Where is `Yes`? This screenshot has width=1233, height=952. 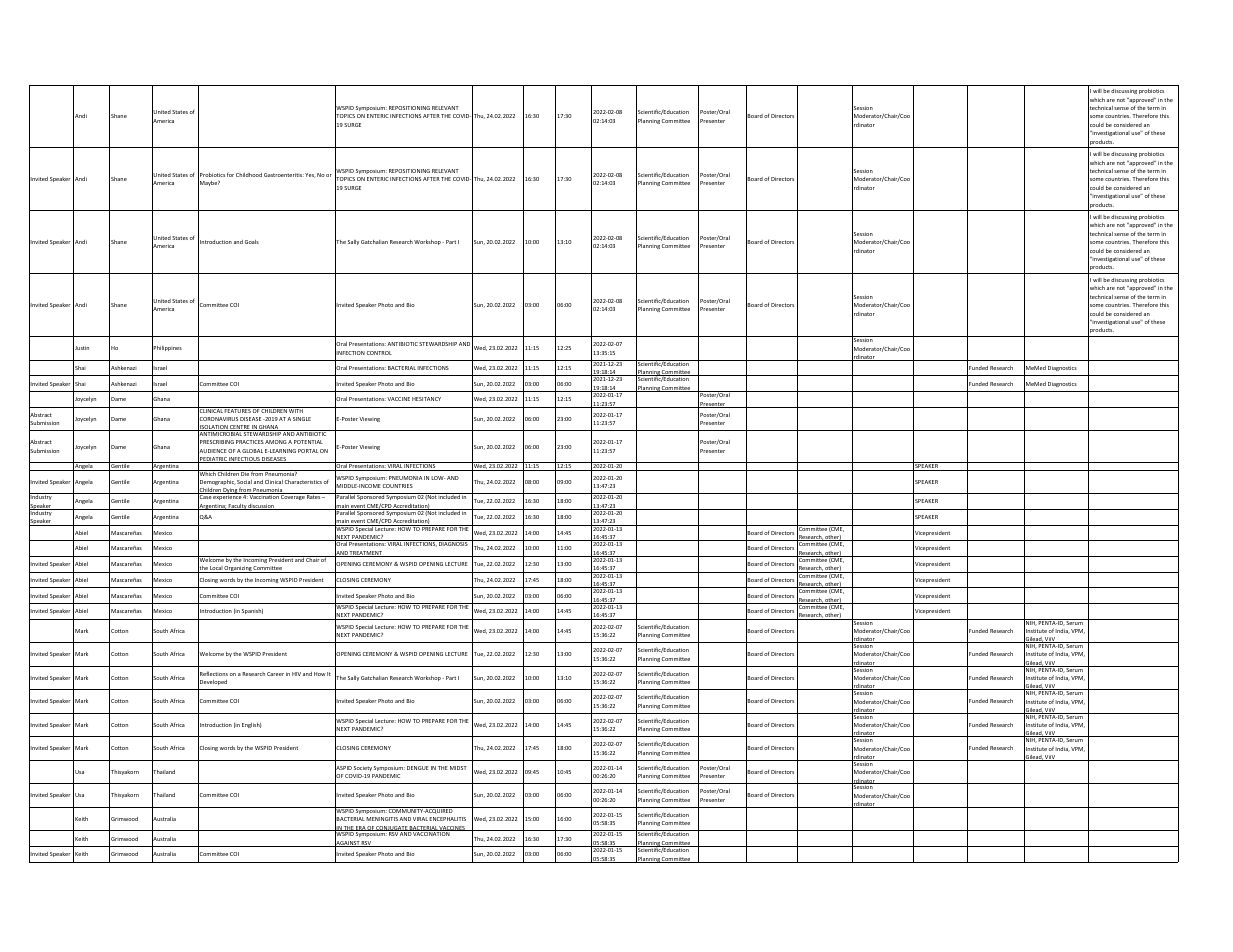
Yes is located at coordinates (310, 175).
